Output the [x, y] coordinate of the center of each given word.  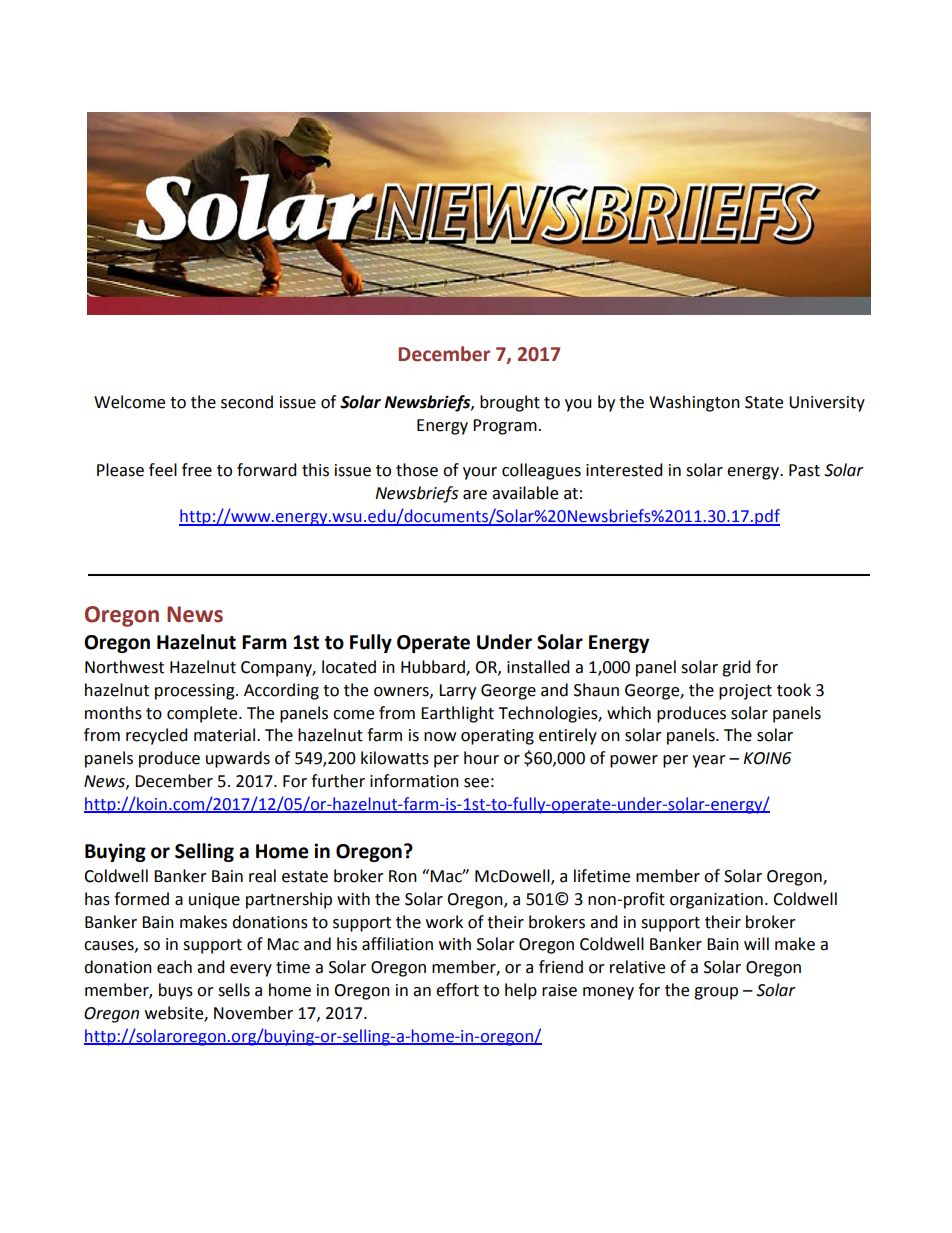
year [709, 761]
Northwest [124, 667]
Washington [694, 403]
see [476, 783]
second [247, 402]
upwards [238, 759]
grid [736, 668]
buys [176, 991]
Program [505, 427]
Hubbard [434, 668]
